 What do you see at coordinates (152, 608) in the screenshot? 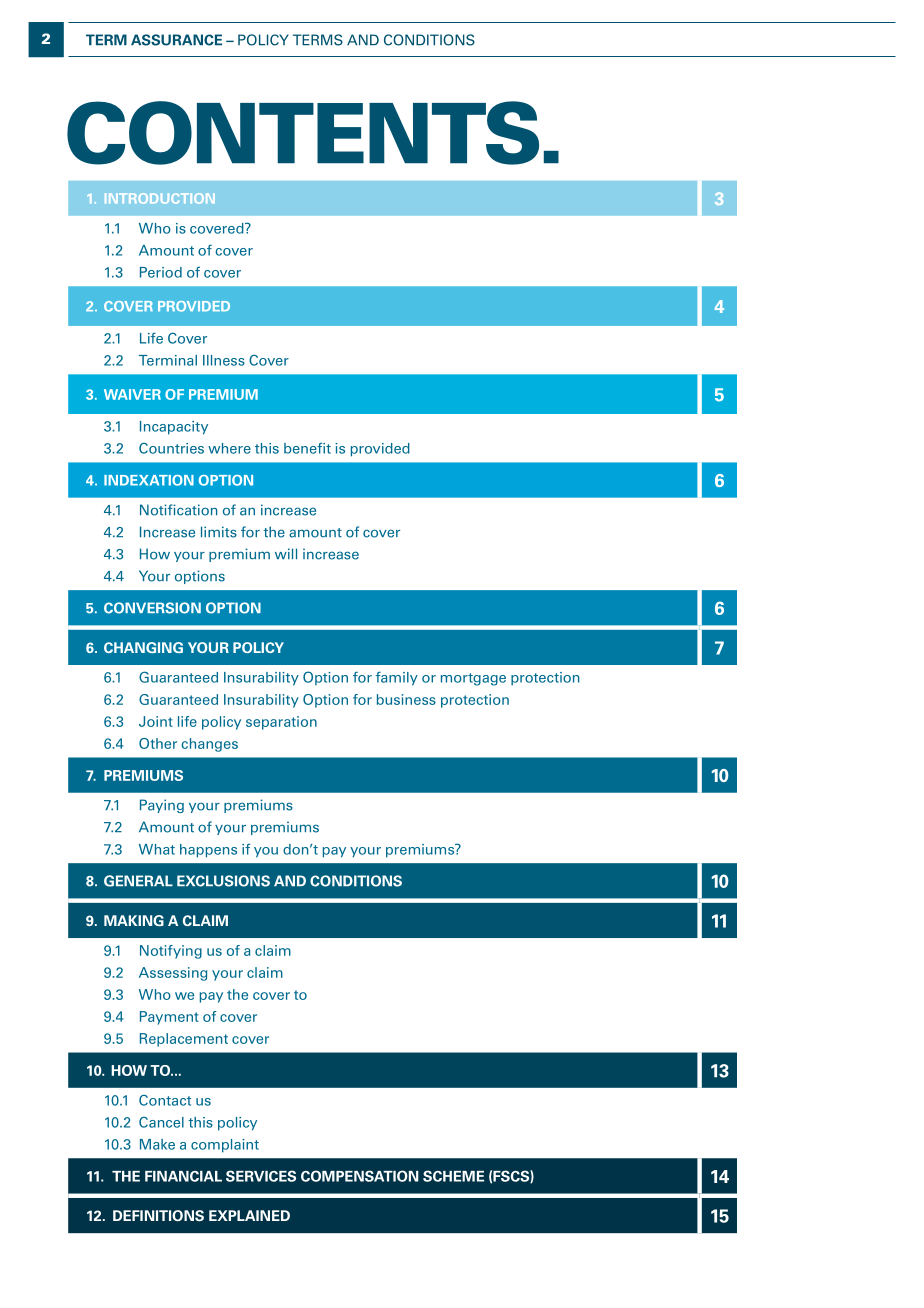
I see `CONVERSION` at bounding box center [152, 608].
